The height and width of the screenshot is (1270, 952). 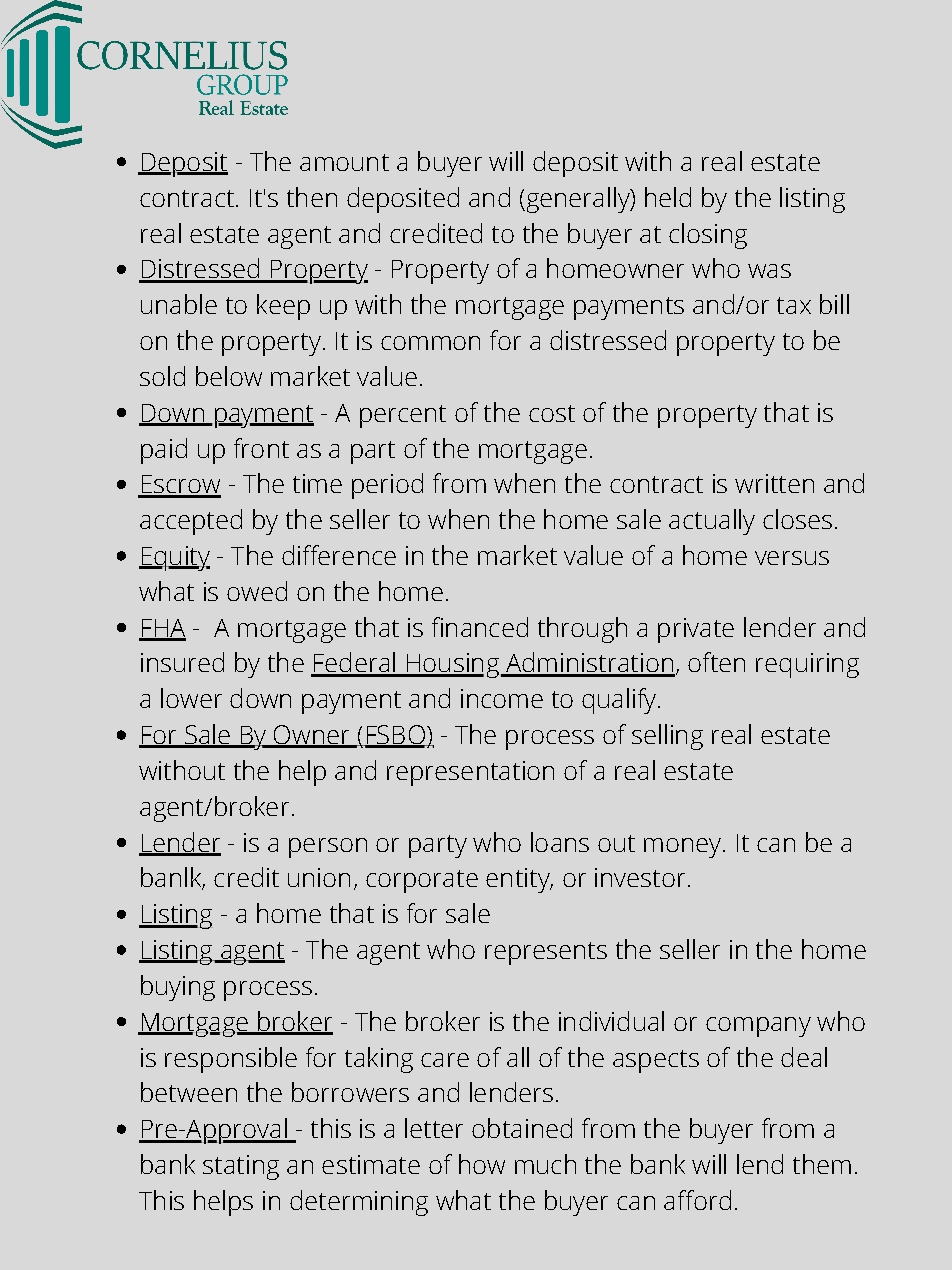 I want to click on often, so click(x=716, y=662).
